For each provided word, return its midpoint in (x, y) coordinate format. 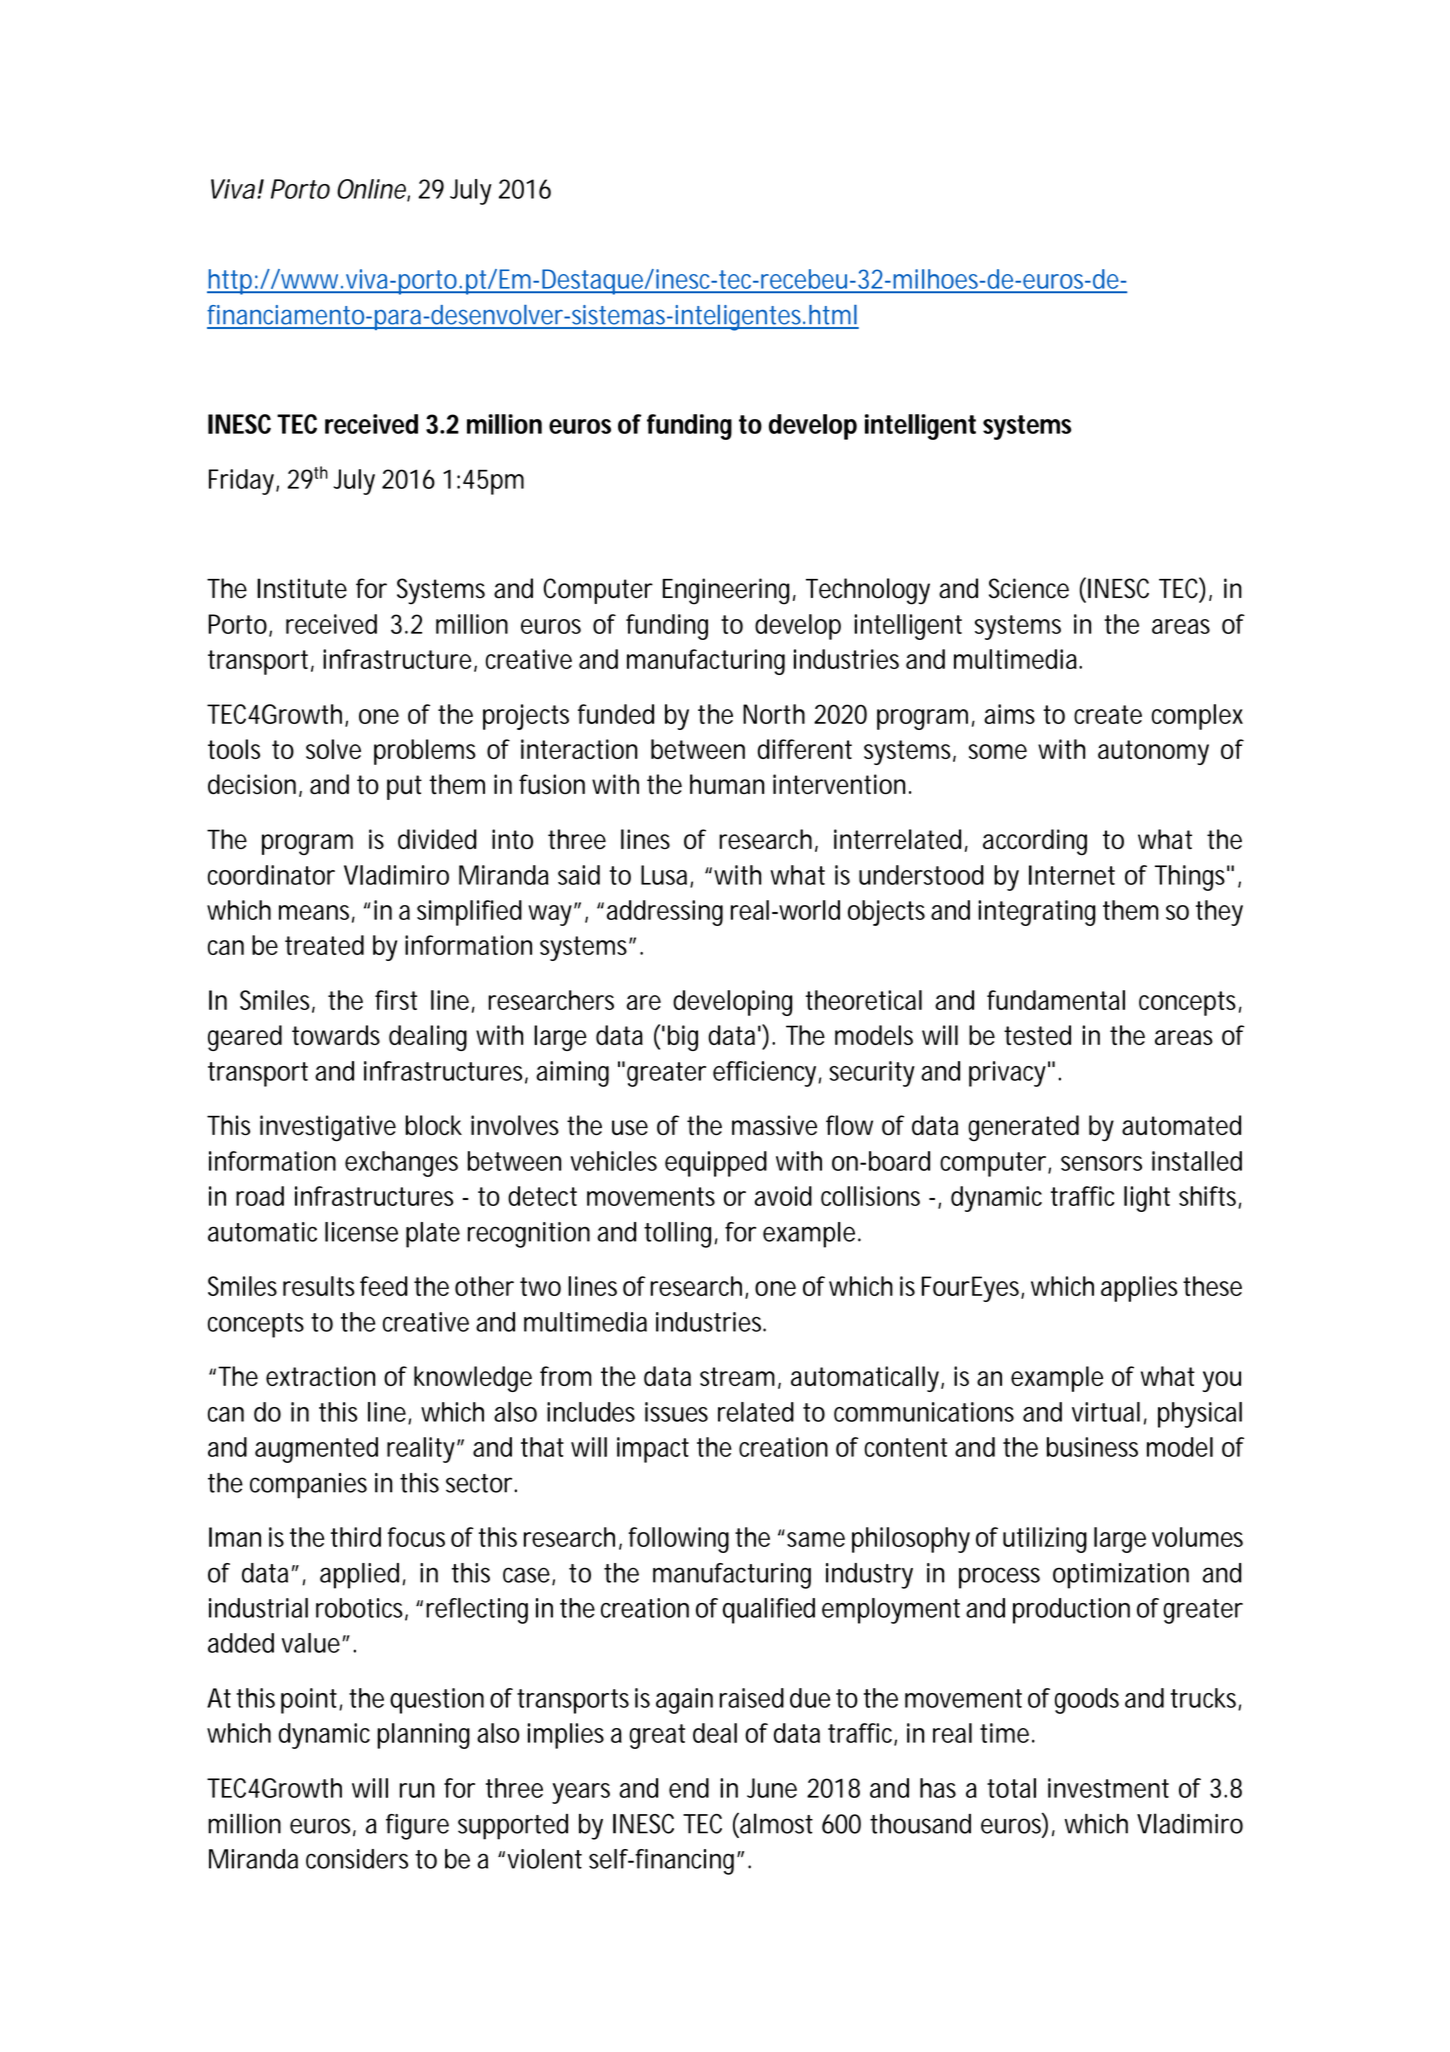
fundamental (1056, 1000)
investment (1108, 1788)
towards (336, 1035)
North (774, 714)
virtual (1106, 1412)
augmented (316, 1450)
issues (676, 1412)
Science (1029, 588)
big (683, 1038)
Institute (302, 588)
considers (357, 1859)
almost (775, 1823)
